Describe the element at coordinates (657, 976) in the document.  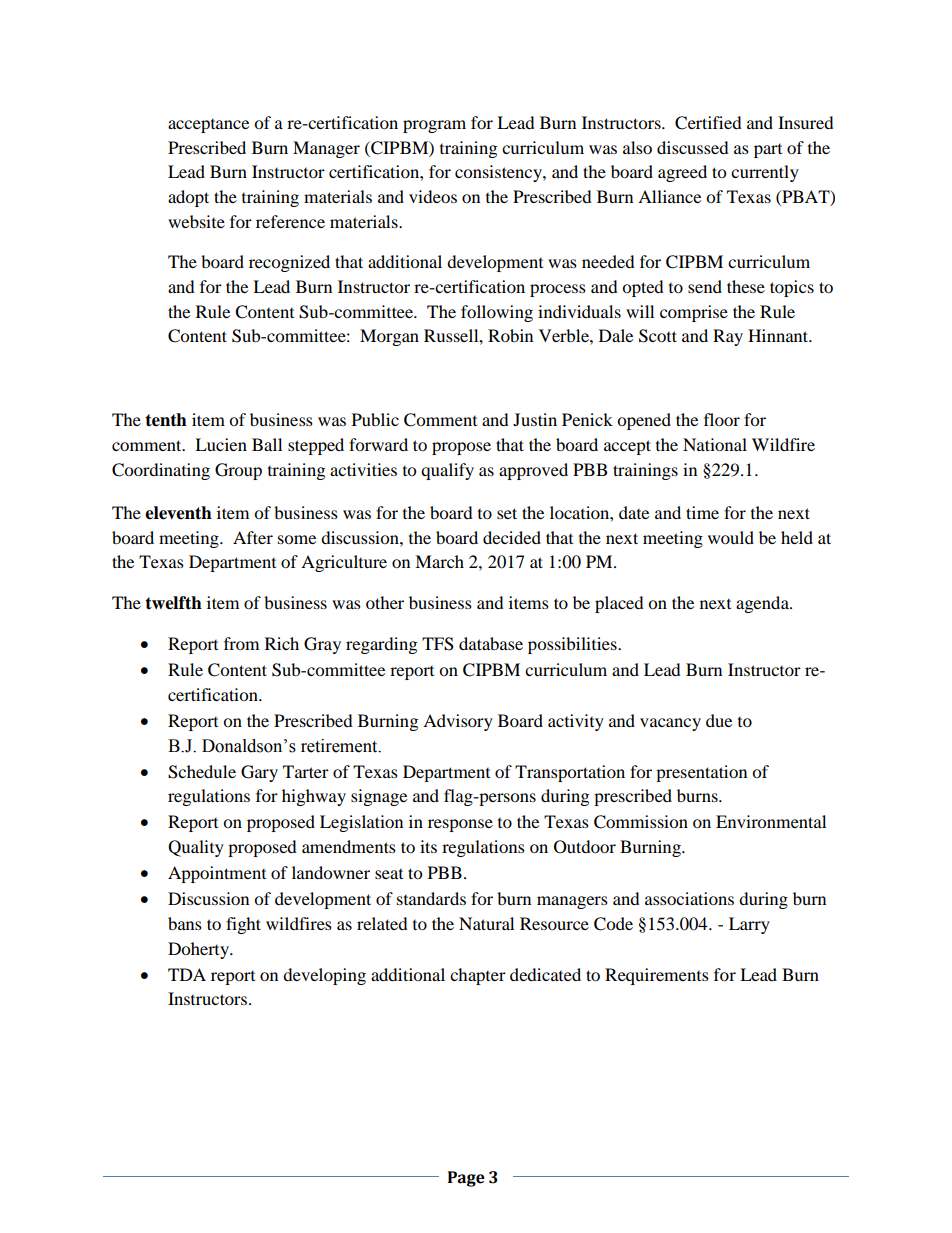
I see `Requirements` at that location.
